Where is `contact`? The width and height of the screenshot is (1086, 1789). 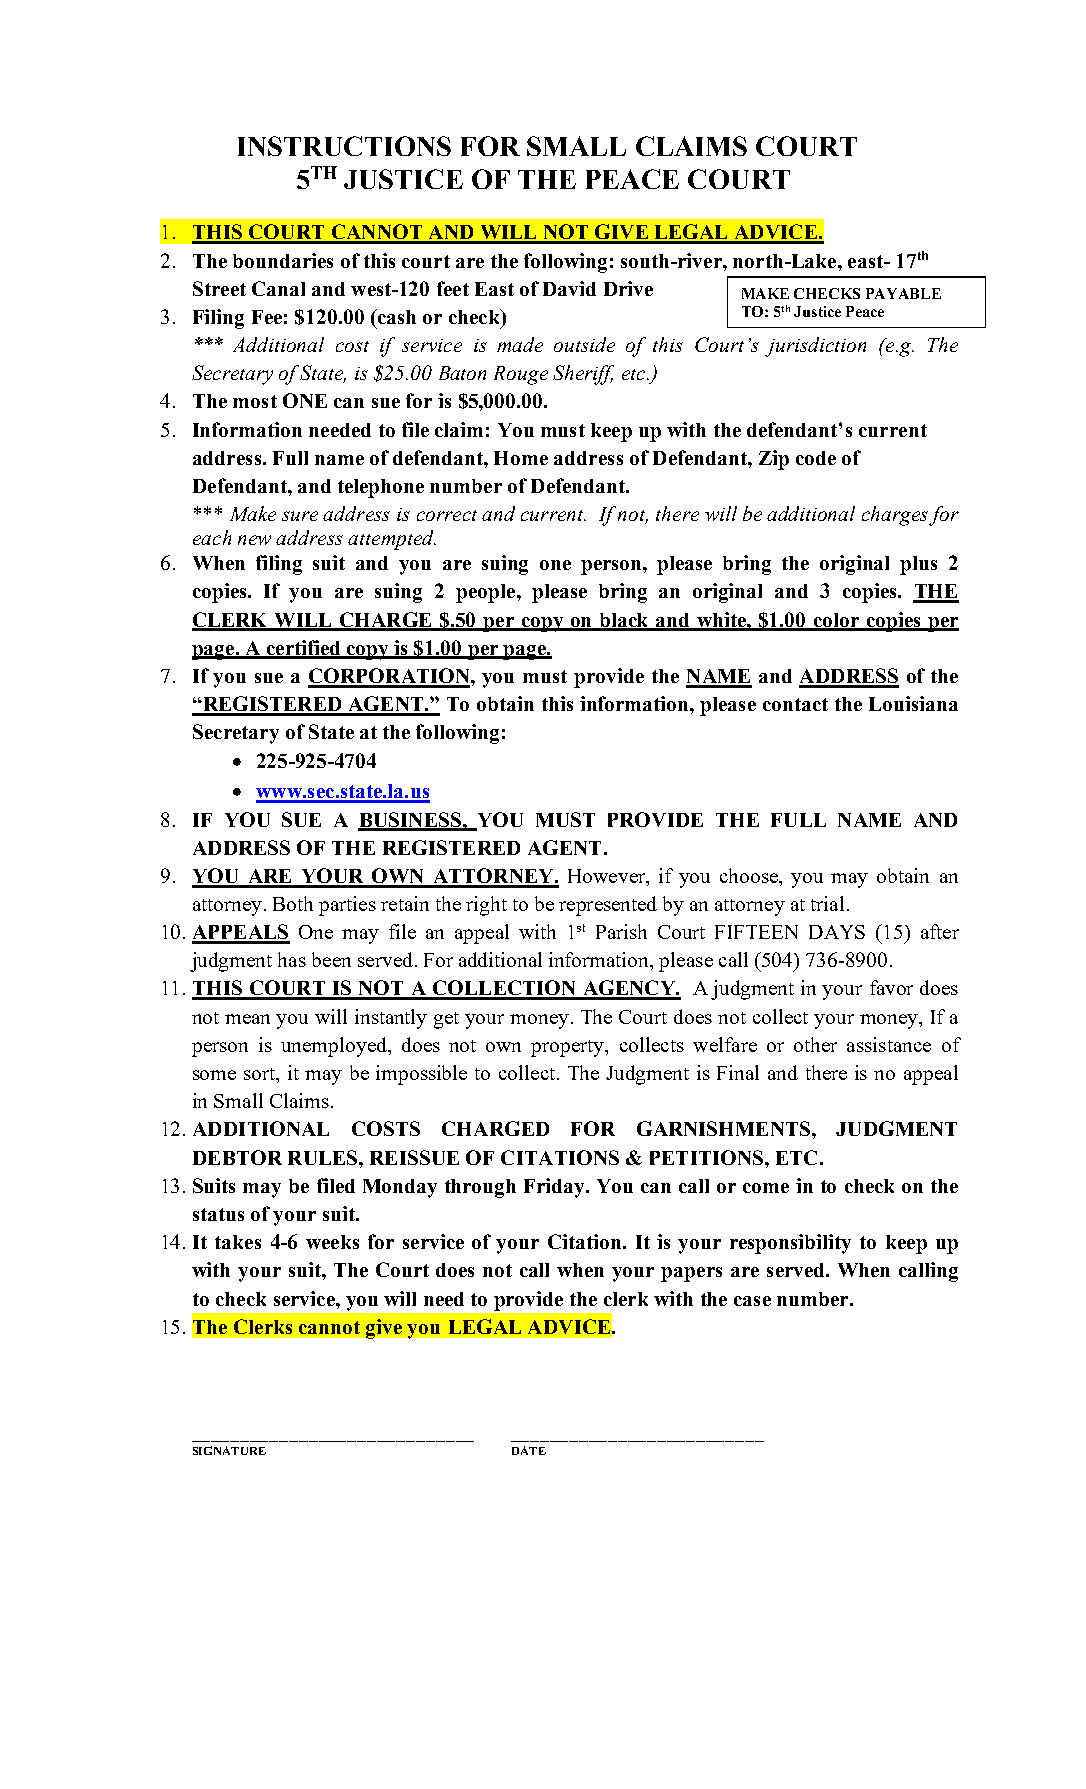 contact is located at coordinates (795, 704).
